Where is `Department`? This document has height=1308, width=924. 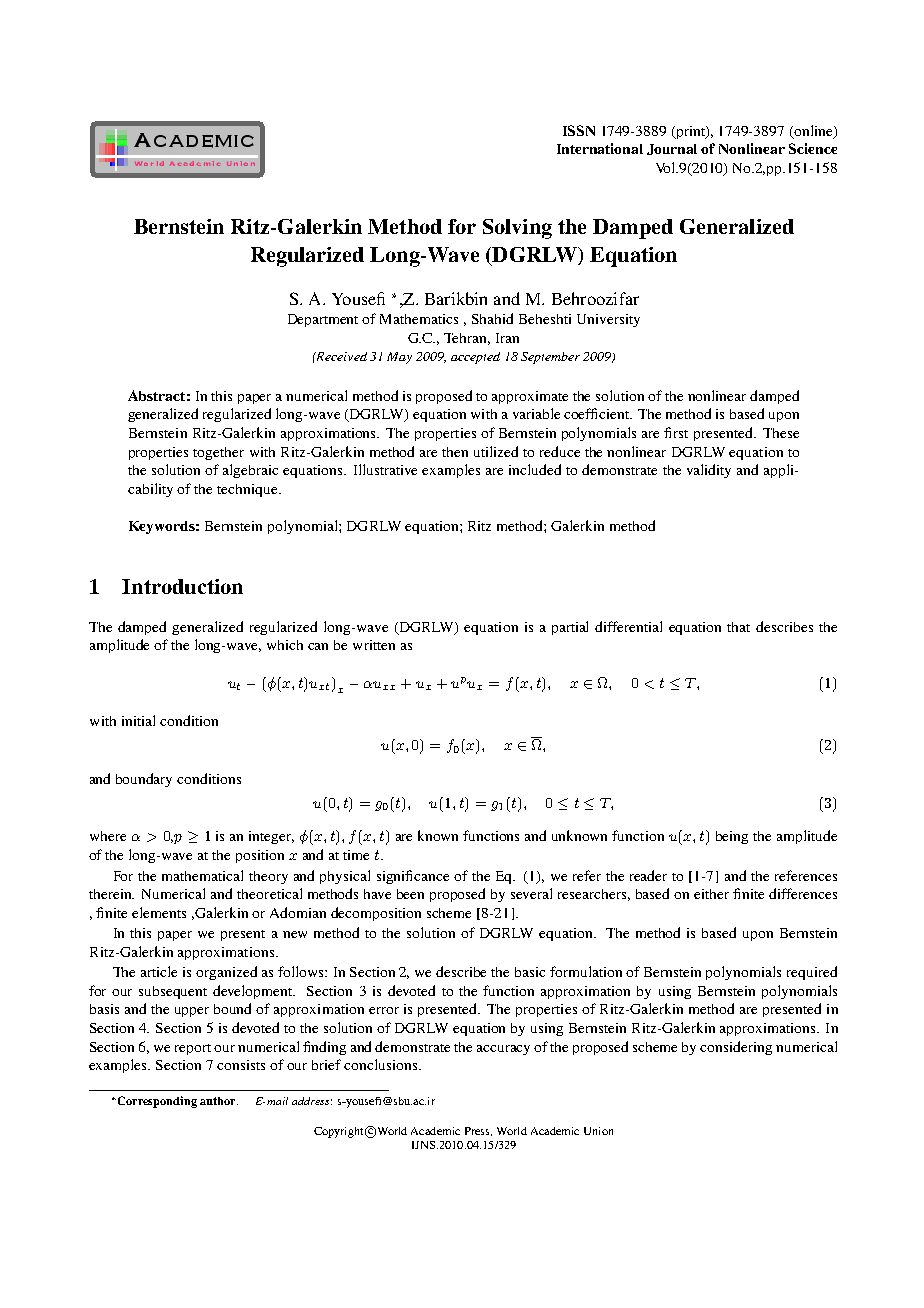 Department is located at coordinates (323, 320).
